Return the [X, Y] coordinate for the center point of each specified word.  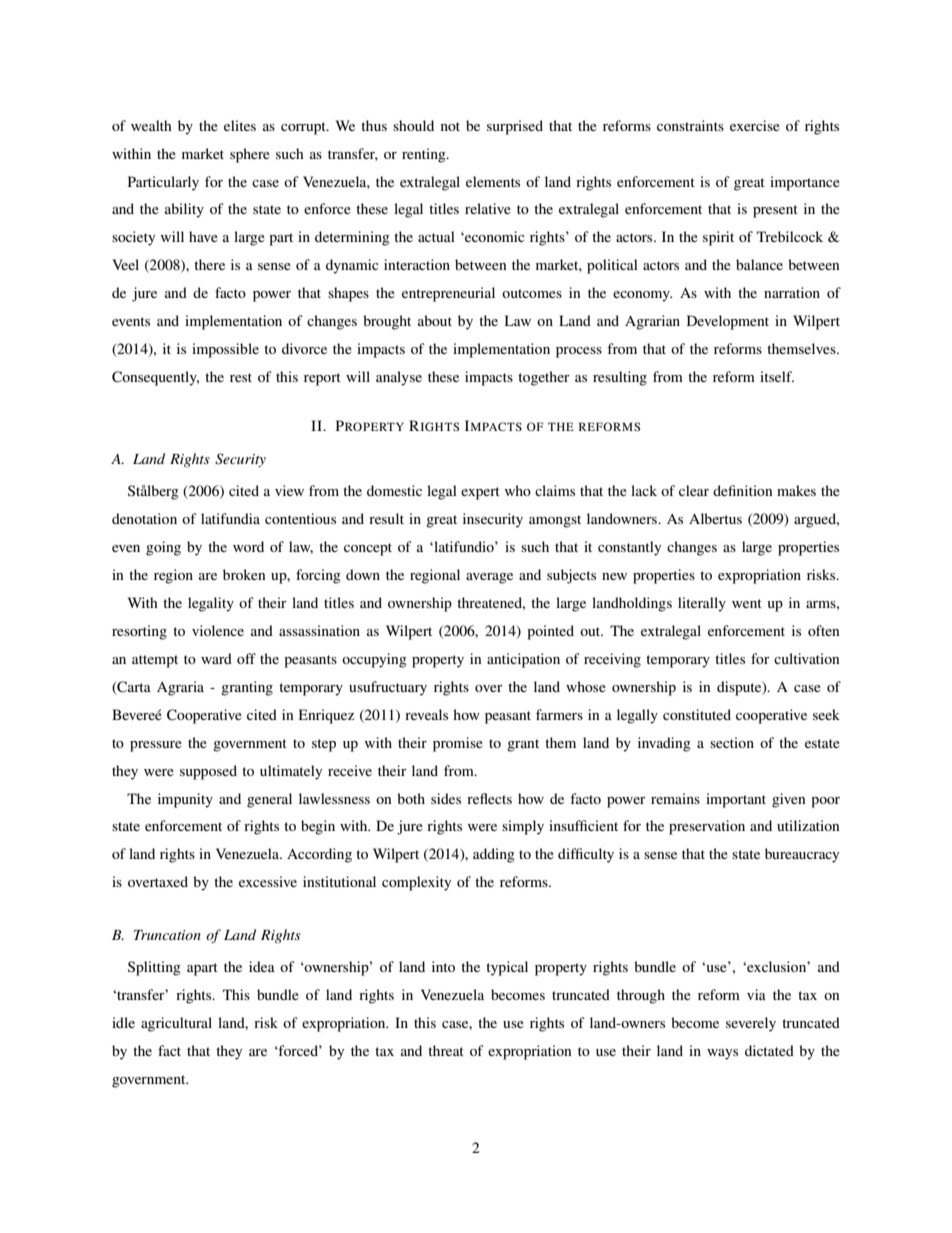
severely [751, 1024]
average [489, 578]
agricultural [176, 1024]
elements [493, 181]
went [747, 603]
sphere [250, 155]
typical [507, 968]
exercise [755, 125]
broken [244, 574]
